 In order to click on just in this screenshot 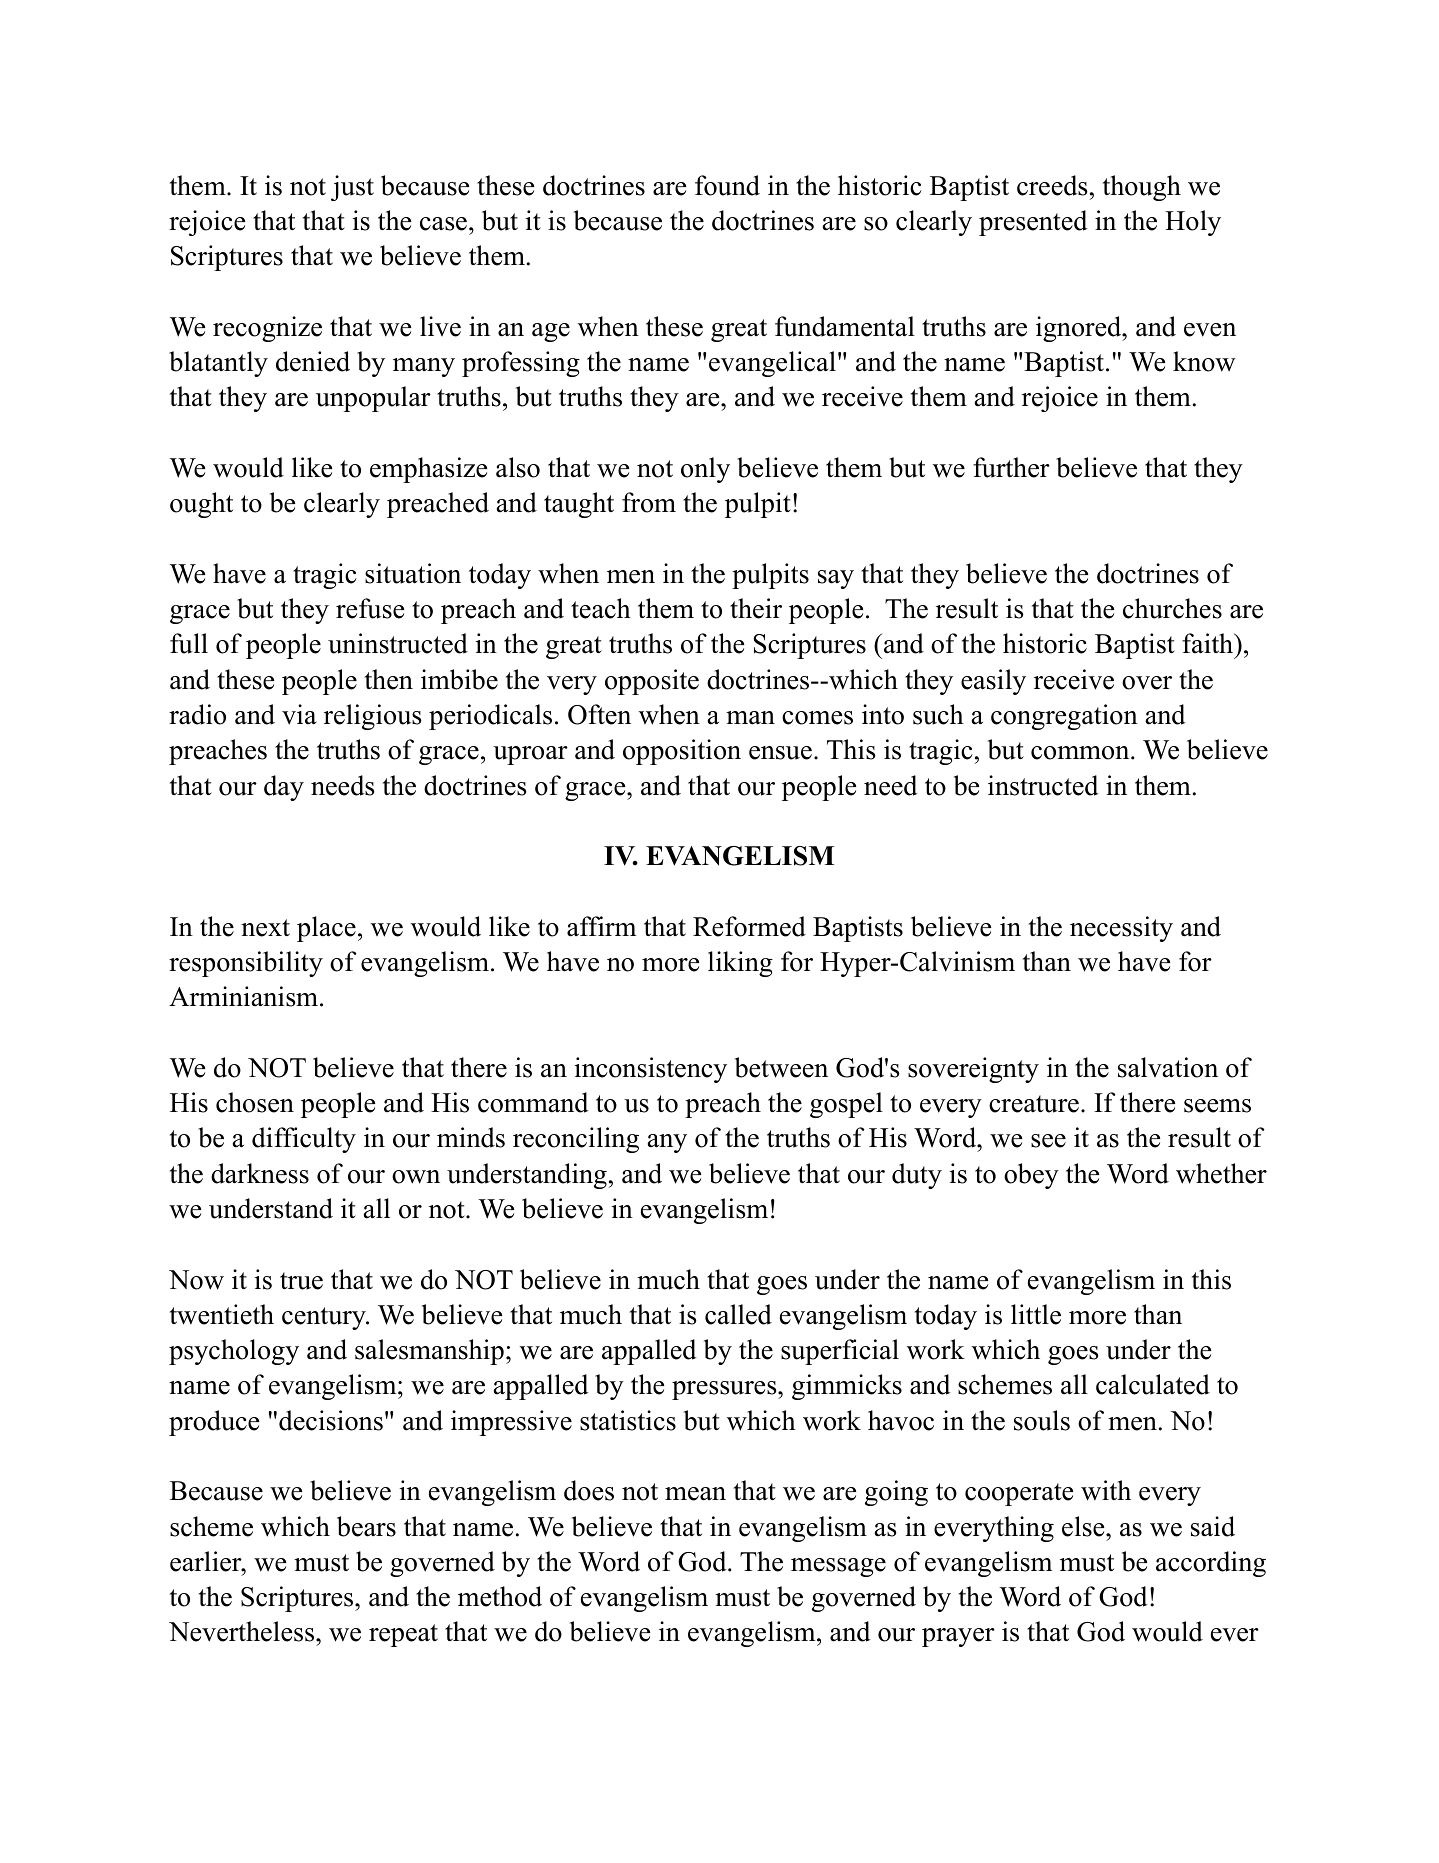, I will do `click(352, 188)`.
